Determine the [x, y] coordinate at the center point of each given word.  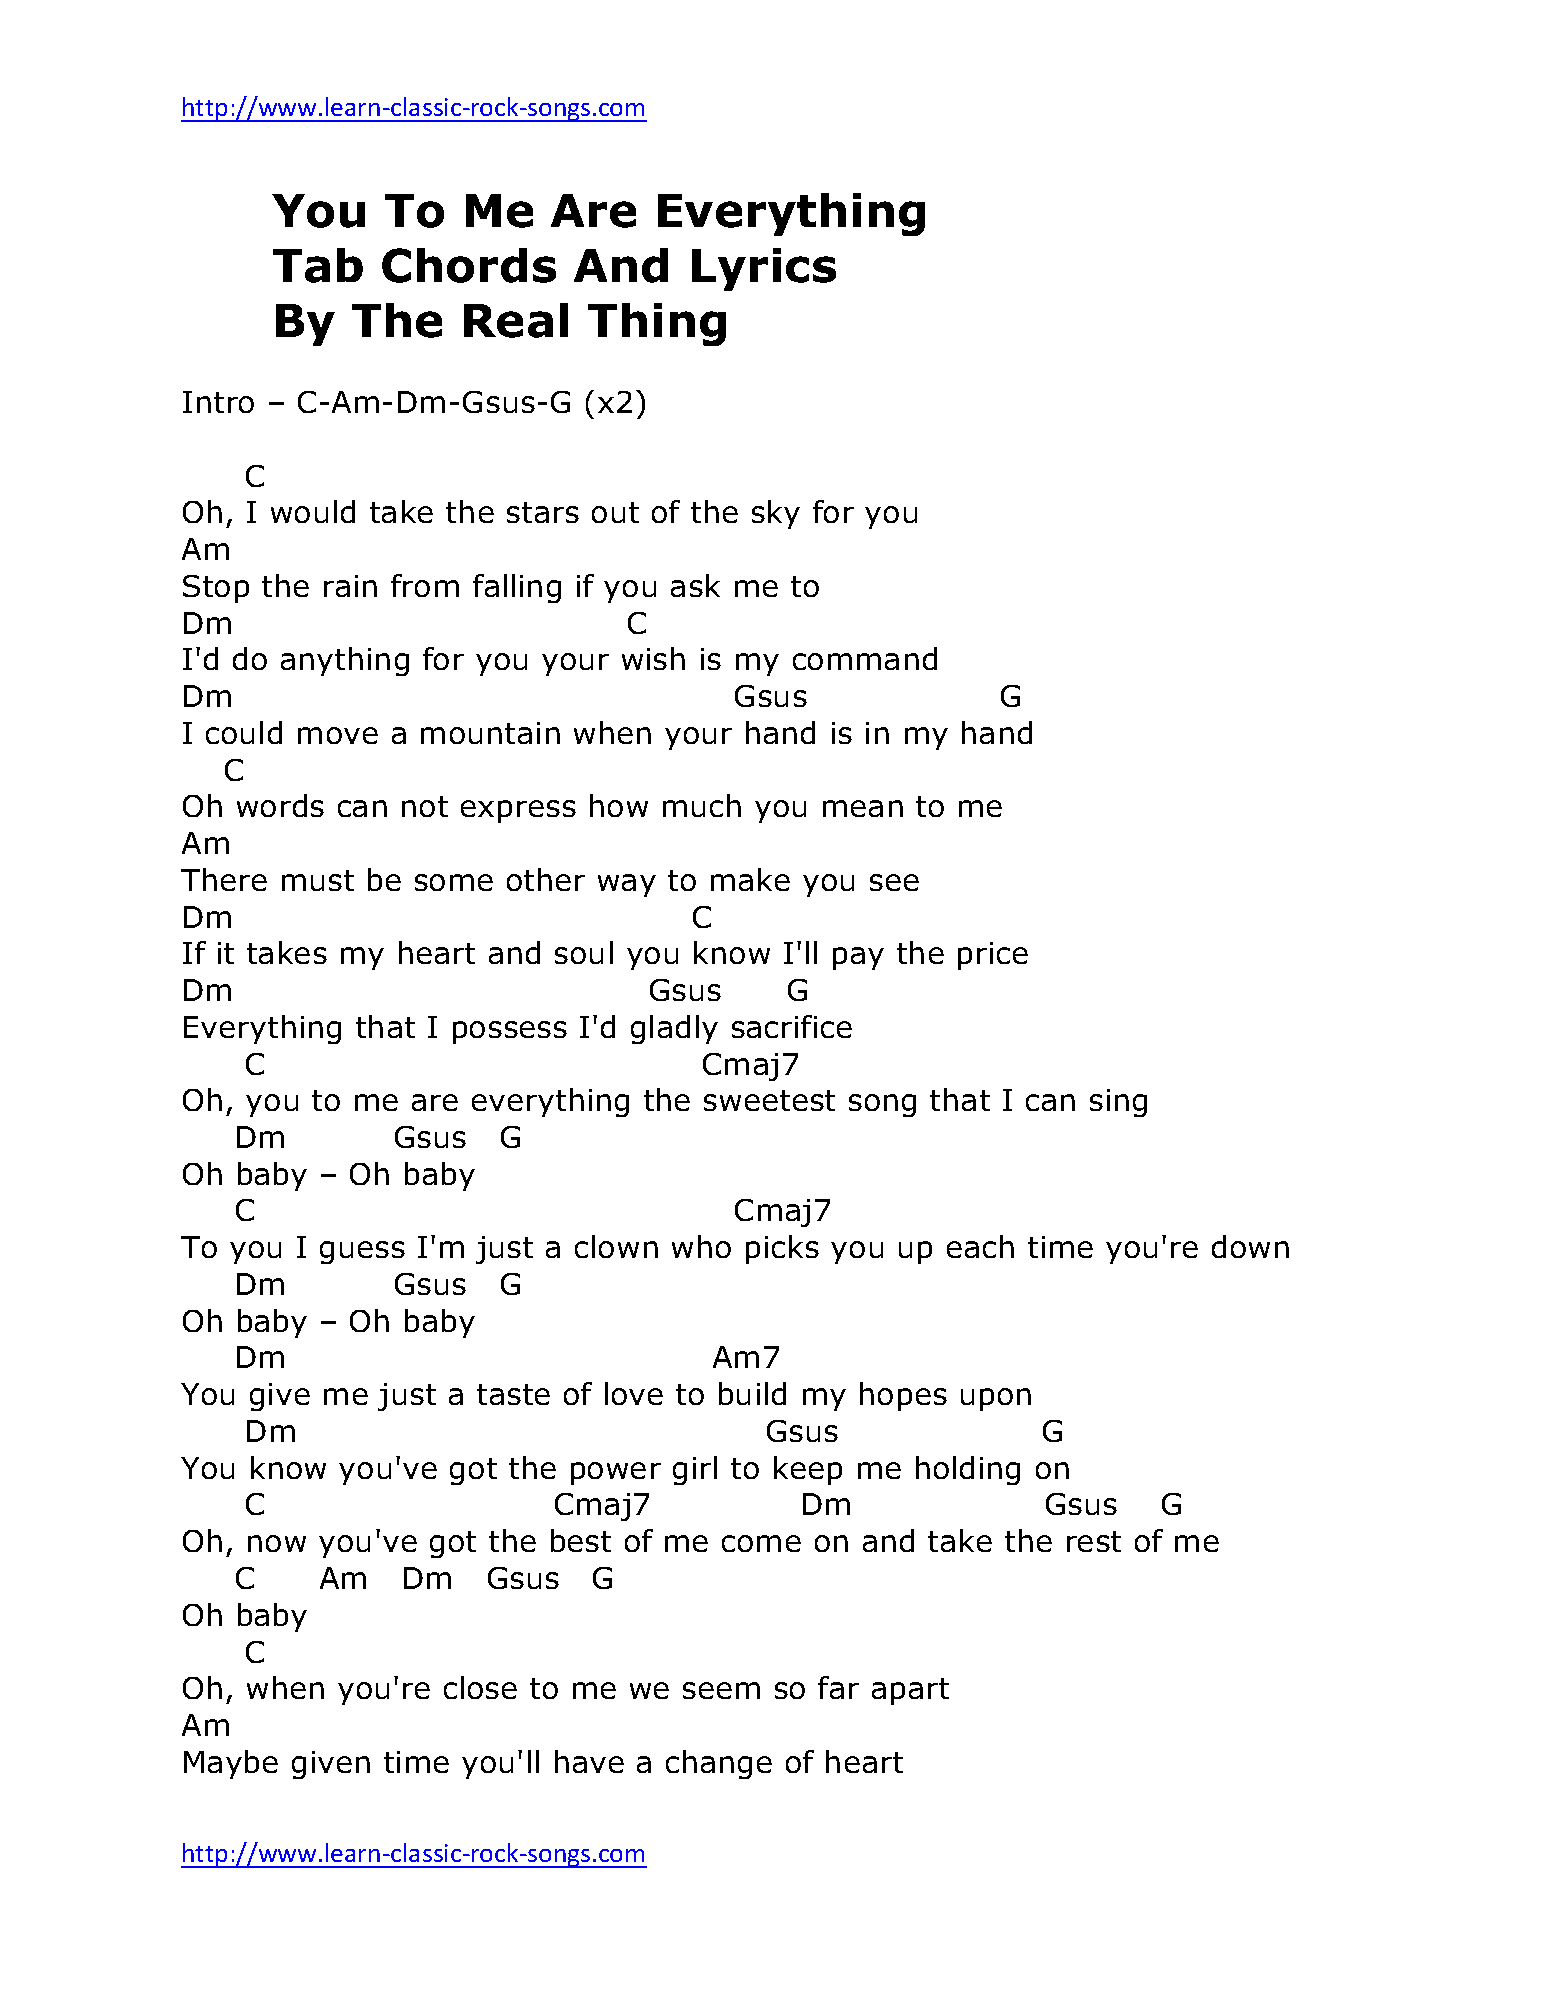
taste [513, 1394]
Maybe [231, 1764]
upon [996, 1399]
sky [776, 514]
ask [695, 585]
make [750, 879]
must [318, 880]
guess [362, 1252]
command [865, 658]
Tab [318, 265]
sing [1118, 1103]
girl [695, 1470]
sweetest [769, 1100]
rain [350, 586]
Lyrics [764, 269]
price [993, 956]
